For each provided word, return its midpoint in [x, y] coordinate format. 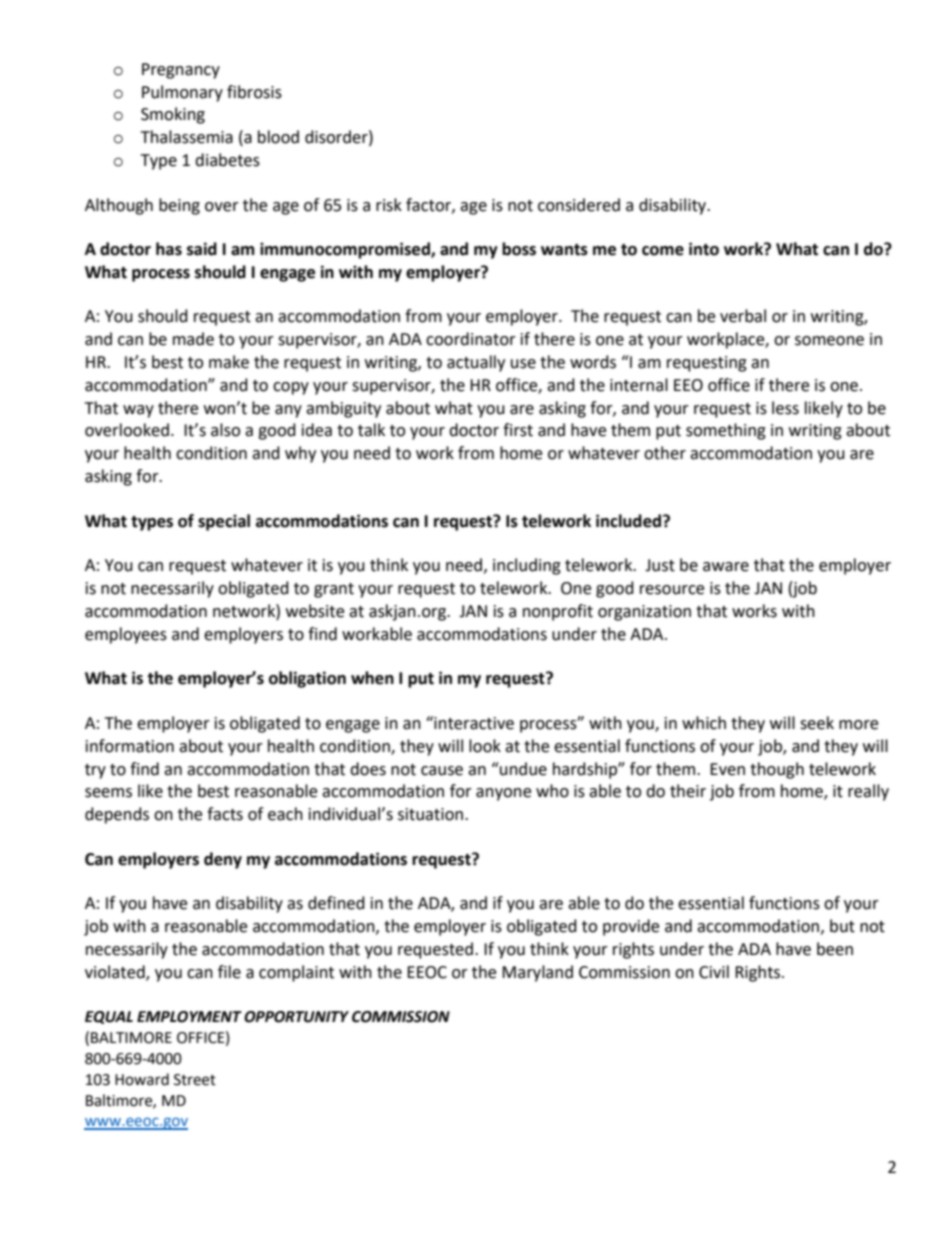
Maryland [537, 973]
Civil [714, 972]
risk [389, 205]
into [704, 249]
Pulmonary [182, 93]
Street [195, 1080]
